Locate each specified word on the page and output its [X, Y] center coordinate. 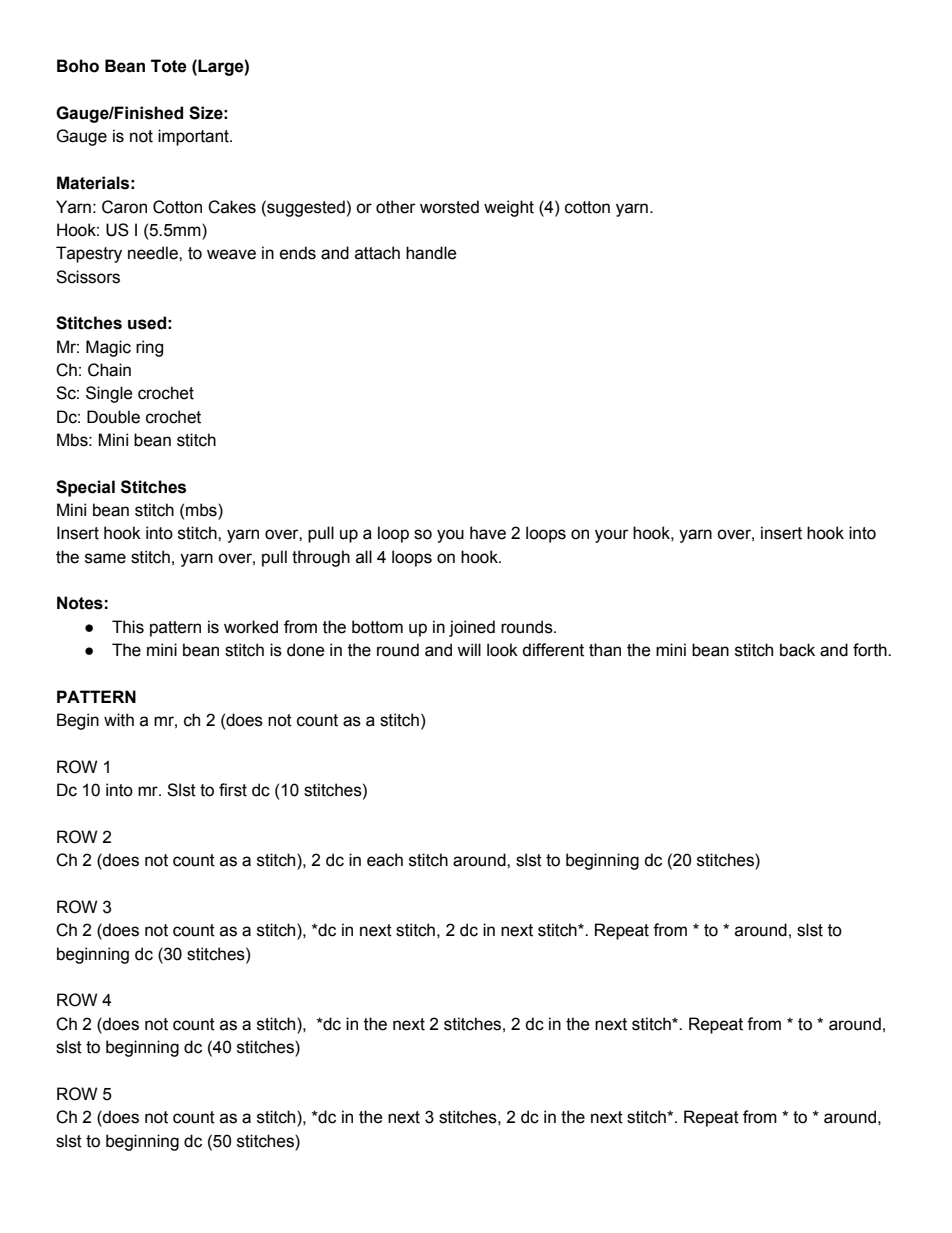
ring [149, 348]
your [612, 536]
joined [472, 628]
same [105, 558]
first [233, 790]
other [396, 207]
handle [431, 253]
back [797, 650]
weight [509, 208]
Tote [169, 66]
